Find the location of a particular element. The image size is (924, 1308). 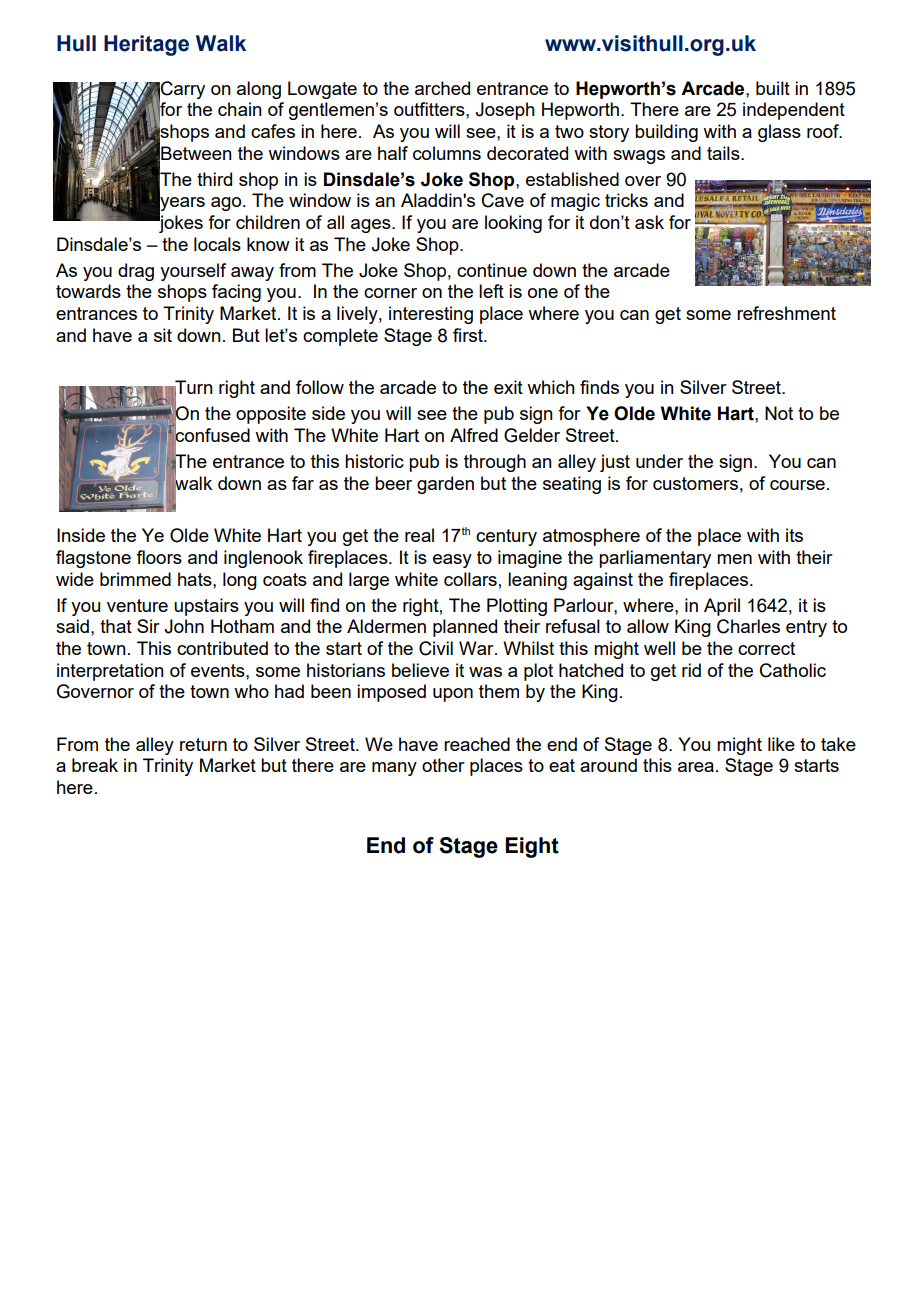

built is located at coordinates (773, 88).
